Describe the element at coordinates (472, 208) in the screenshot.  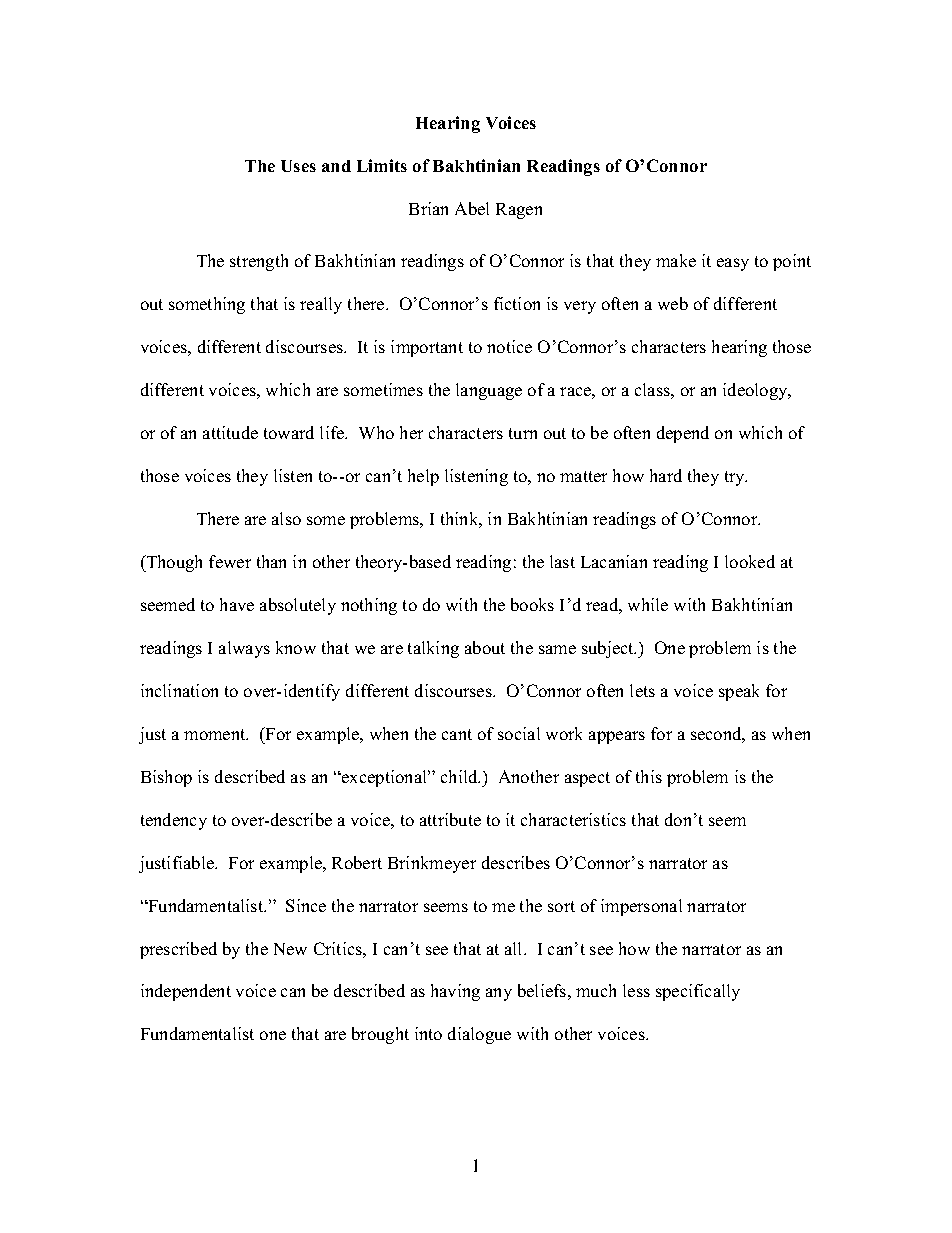
I see `Abel` at that location.
